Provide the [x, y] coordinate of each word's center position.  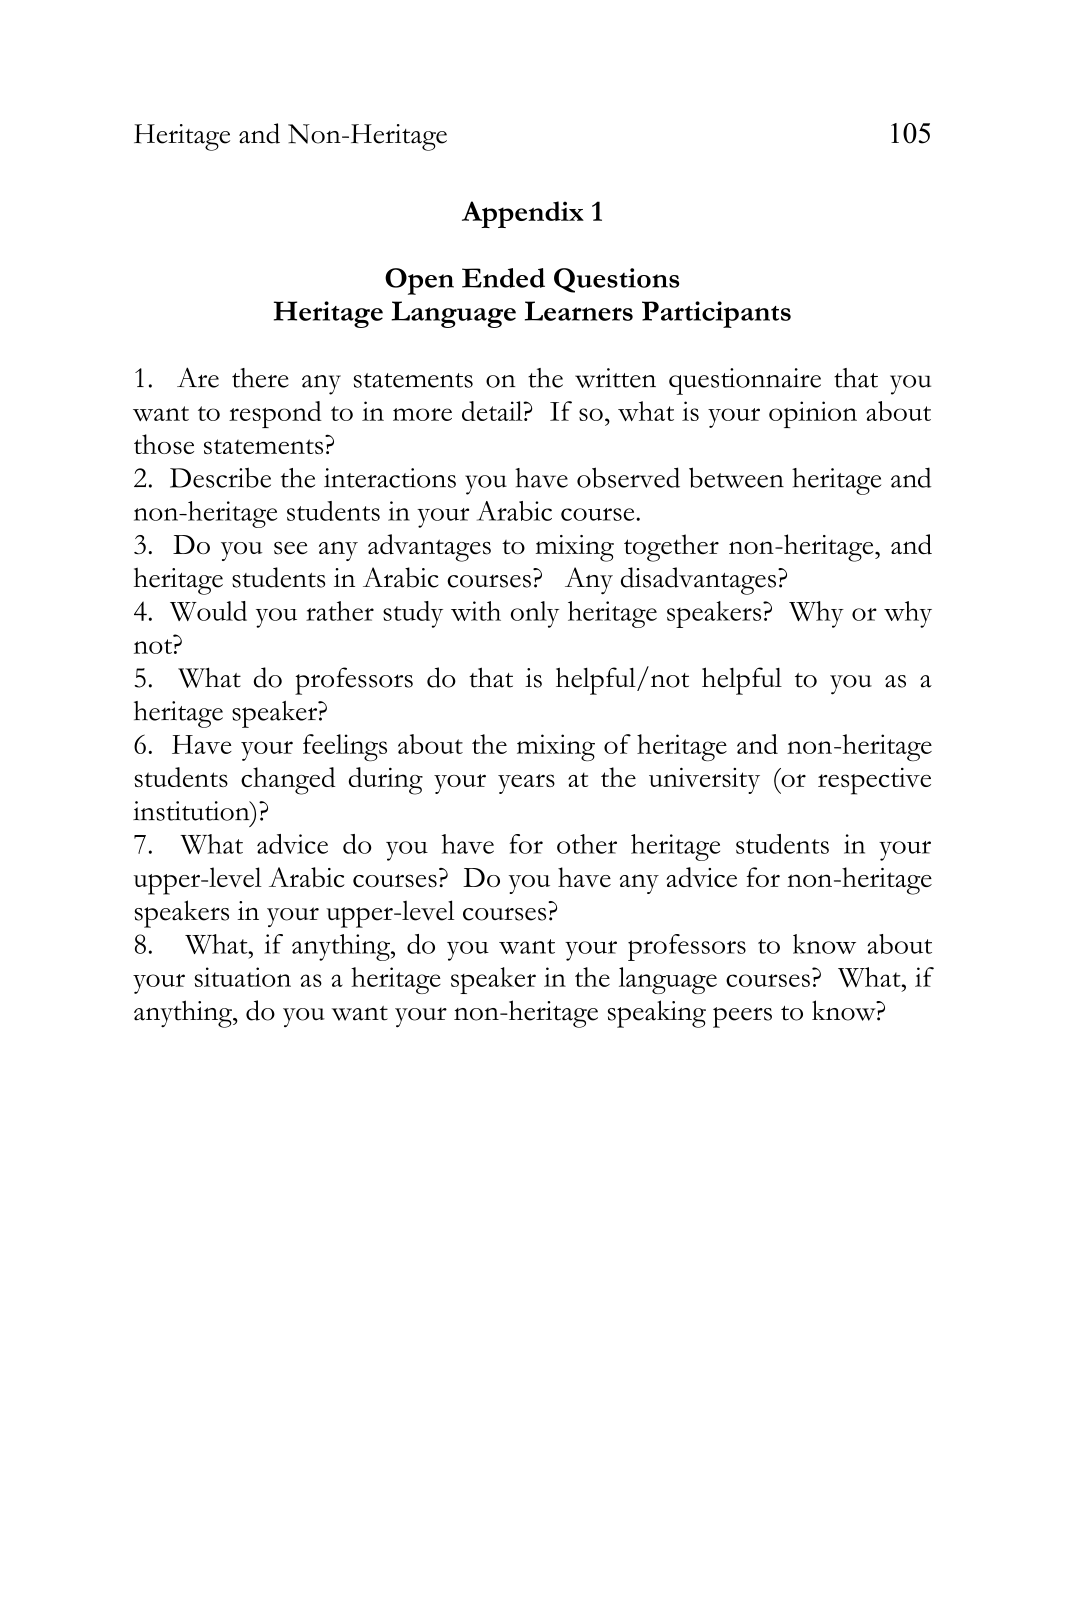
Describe [220, 477]
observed [628, 477]
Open [419, 281]
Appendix [523, 214]
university [704, 780]
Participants [716, 314]
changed [288, 781]
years [526, 784]
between [736, 477]
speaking [657, 1014]
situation [243, 977]
